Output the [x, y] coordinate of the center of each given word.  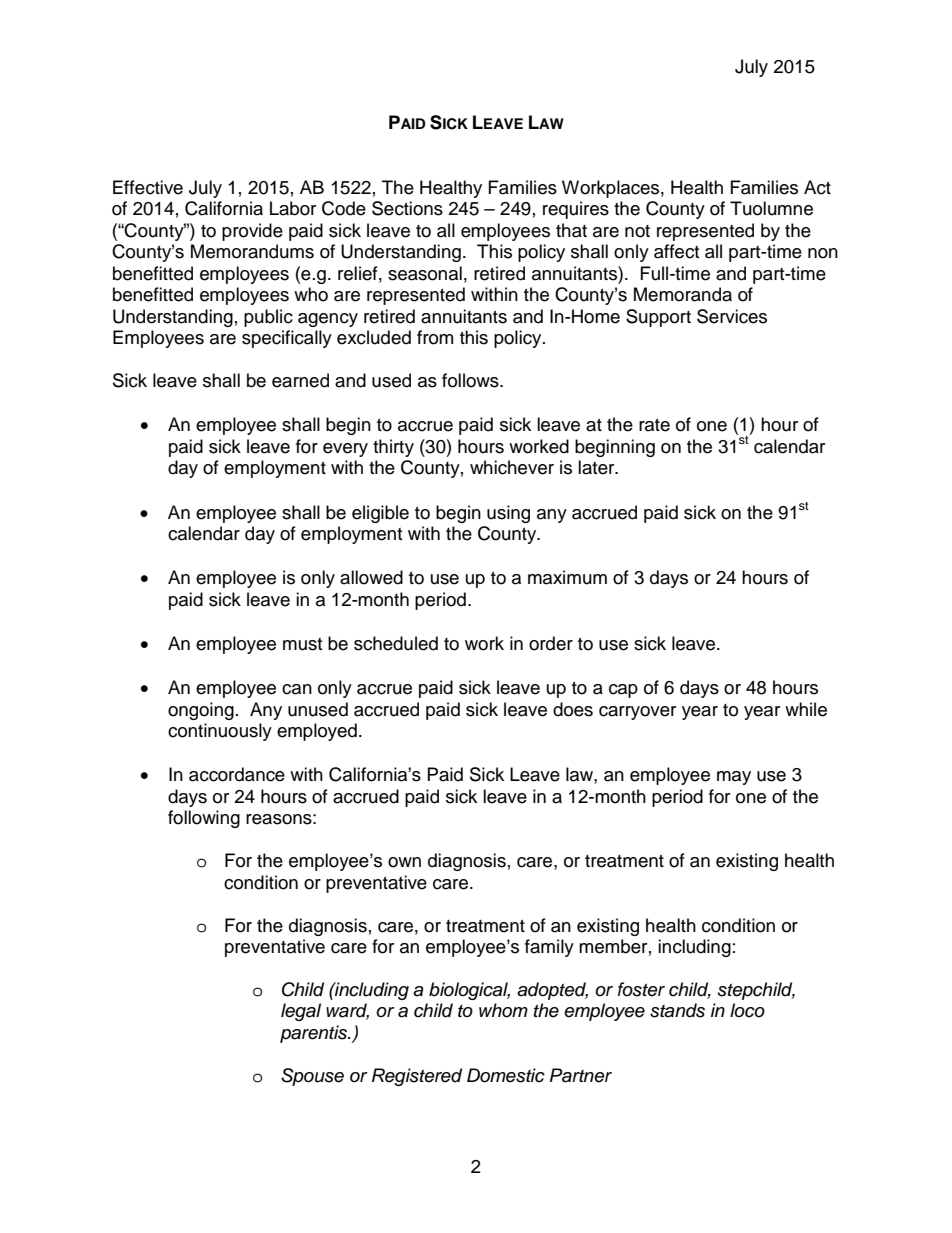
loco [747, 1010]
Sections [407, 208]
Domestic [506, 1075]
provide [252, 232]
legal [301, 1012]
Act [817, 187]
